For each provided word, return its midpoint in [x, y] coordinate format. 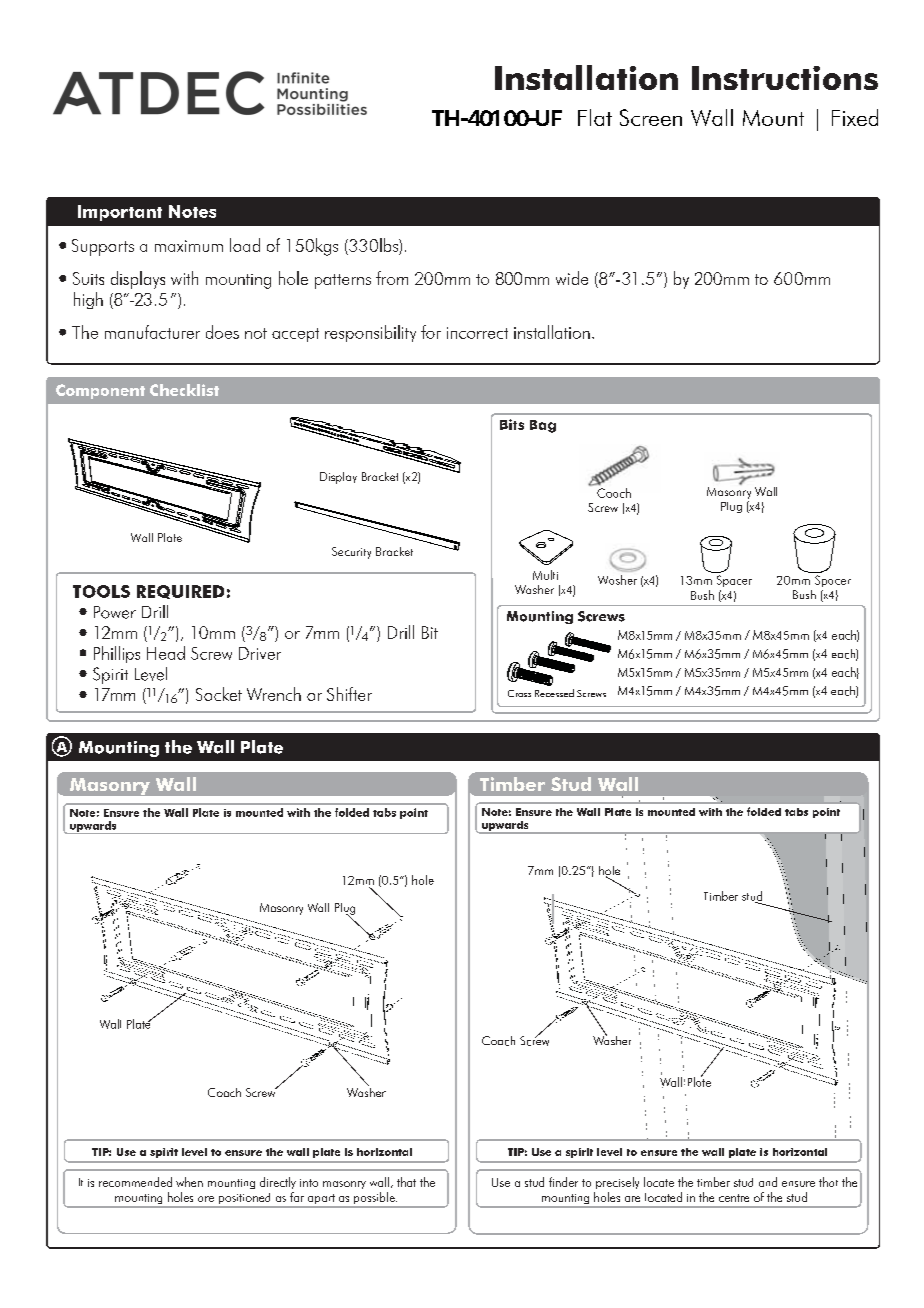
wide [572, 278]
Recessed [554, 693]
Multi [545, 575]
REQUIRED [180, 592]
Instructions [785, 78]
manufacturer [152, 332]
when [189, 1182]
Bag [543, 426]
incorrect [477, 333]
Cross [519, 693]
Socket [219, 694]
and [768, 1182]
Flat [595, 117]
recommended [135, 1182]
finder [563, 1182]
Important [120, 213]
